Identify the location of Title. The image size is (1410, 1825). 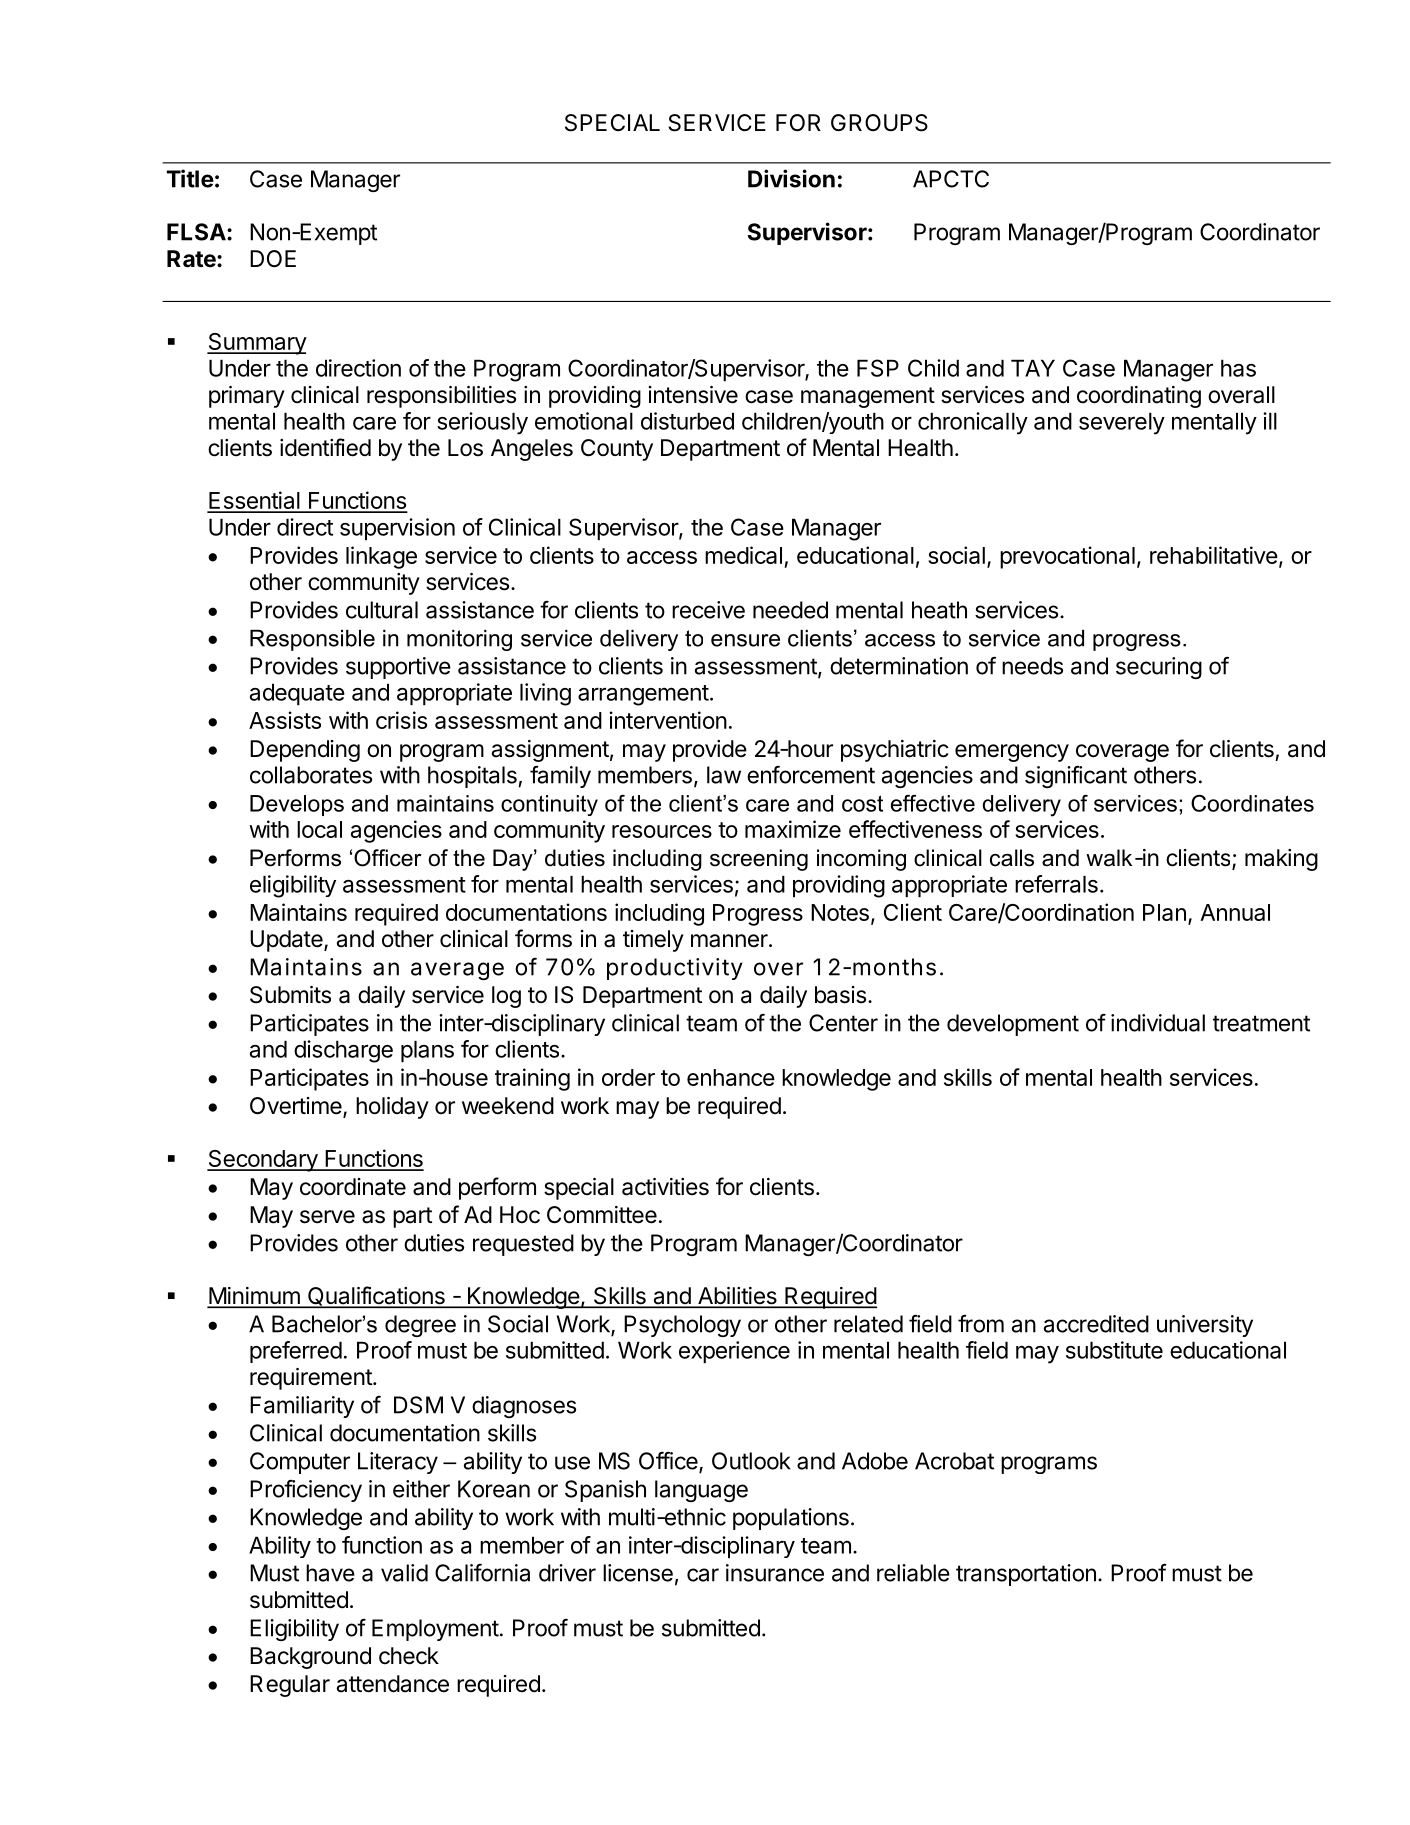
(190, 178).
